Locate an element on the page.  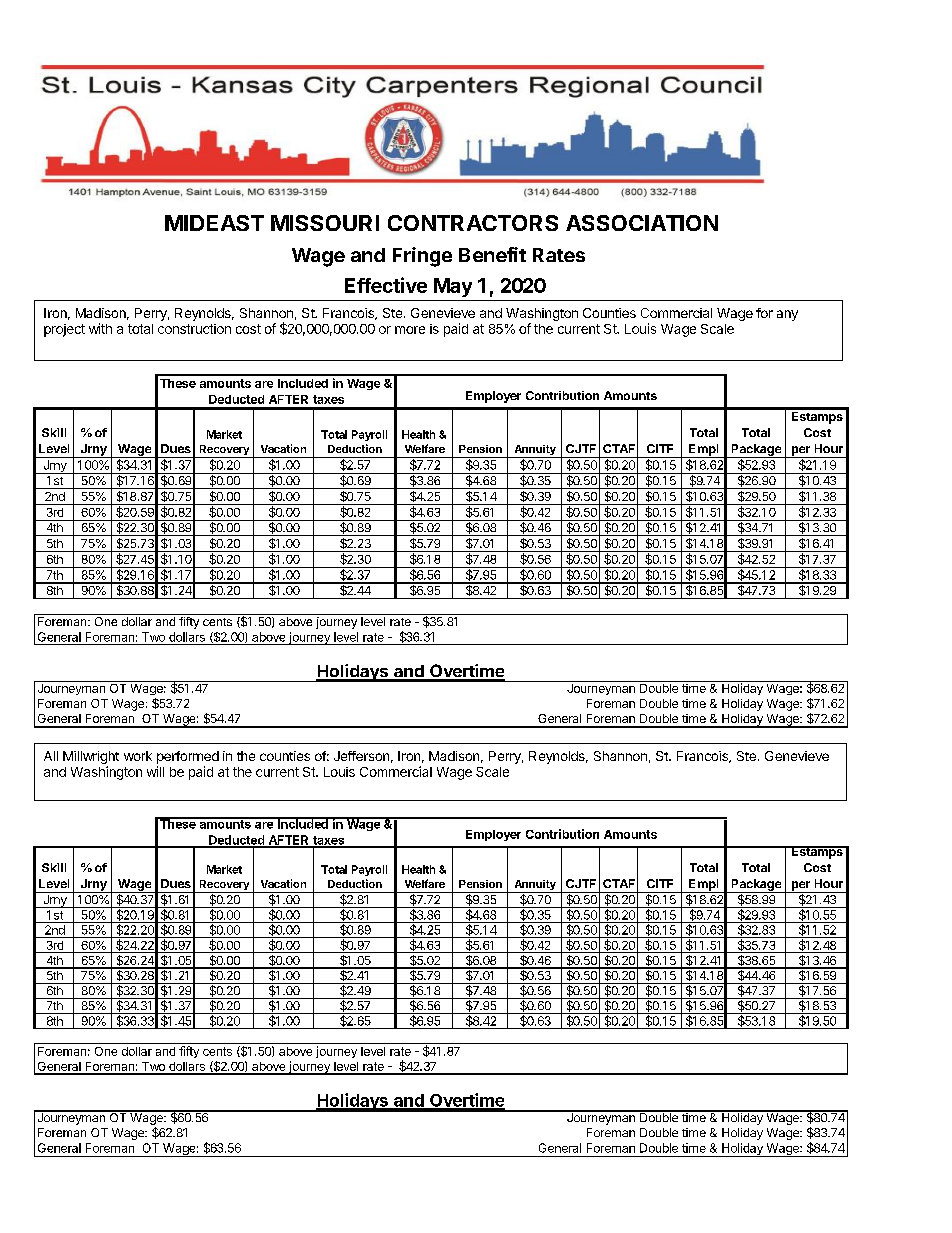
project is located at coordinates (64, 330).
